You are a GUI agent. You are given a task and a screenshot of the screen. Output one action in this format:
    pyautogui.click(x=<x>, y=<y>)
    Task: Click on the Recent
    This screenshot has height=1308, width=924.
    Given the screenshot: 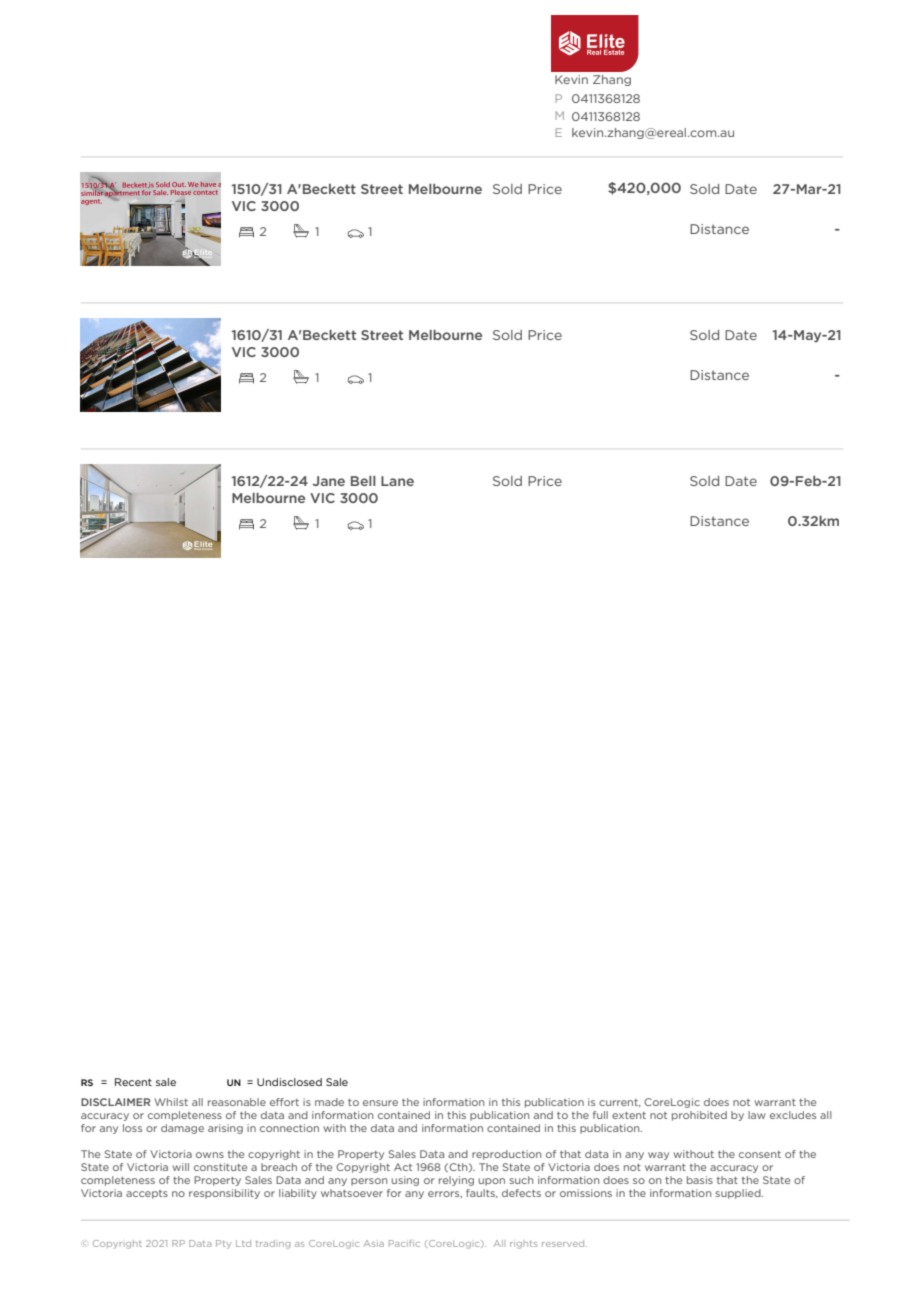 What is the action you would take?
    pyautogui.click(x=133, y=1082)
